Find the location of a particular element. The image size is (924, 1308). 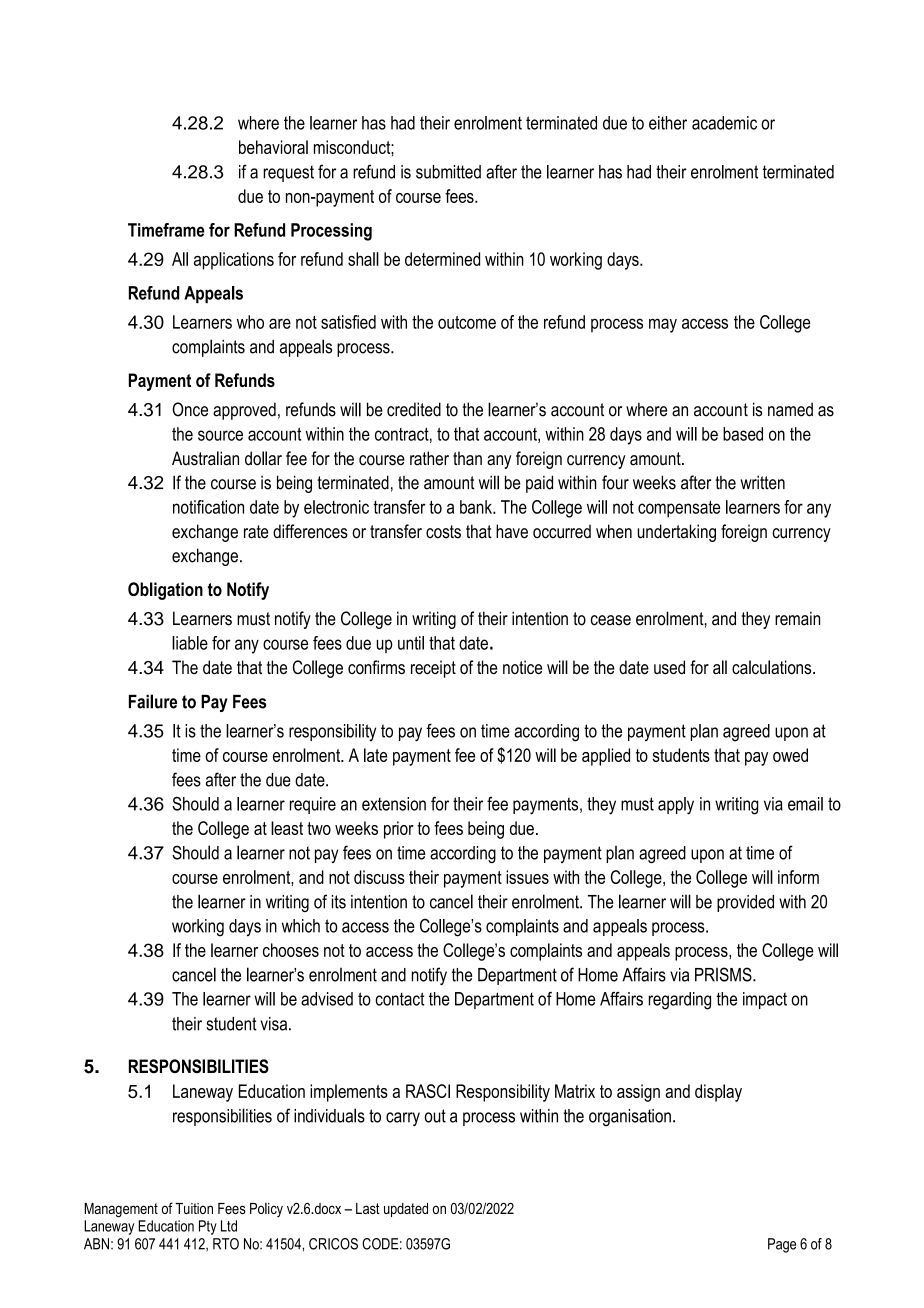

academic is located at coordinates (724, 123).
